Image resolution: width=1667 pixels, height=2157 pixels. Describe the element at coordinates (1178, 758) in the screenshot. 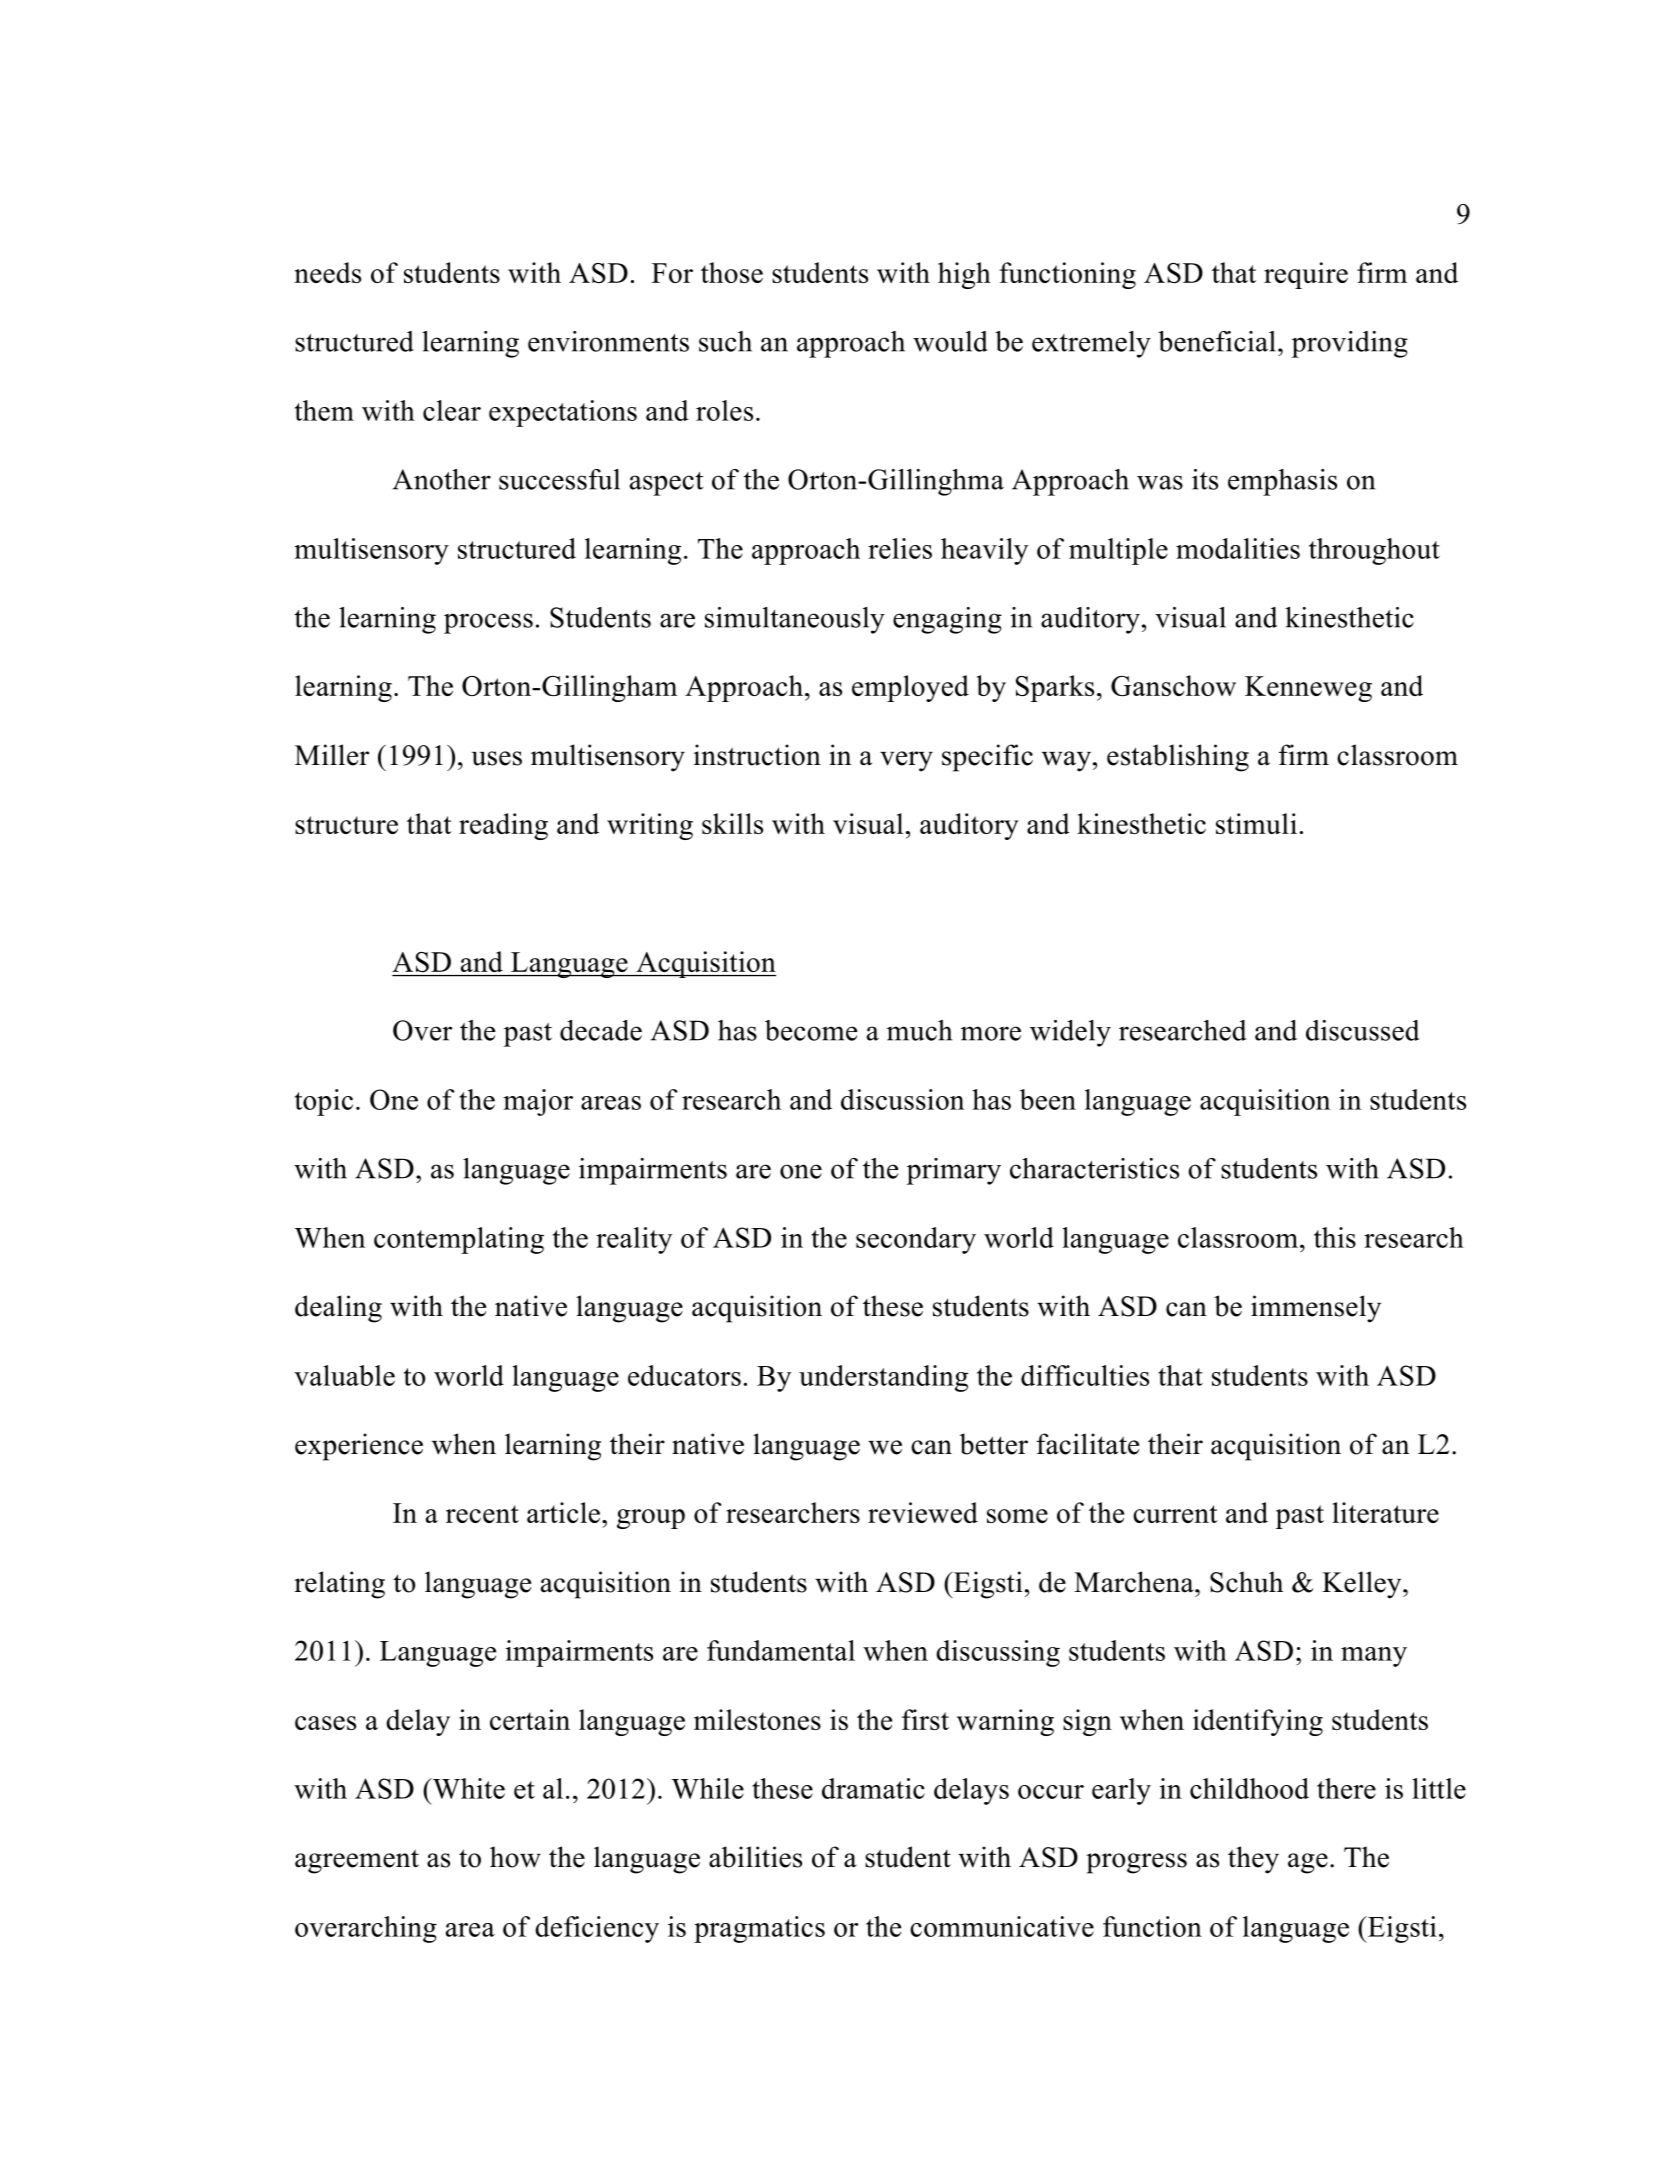

I see `establishing` at that location.
